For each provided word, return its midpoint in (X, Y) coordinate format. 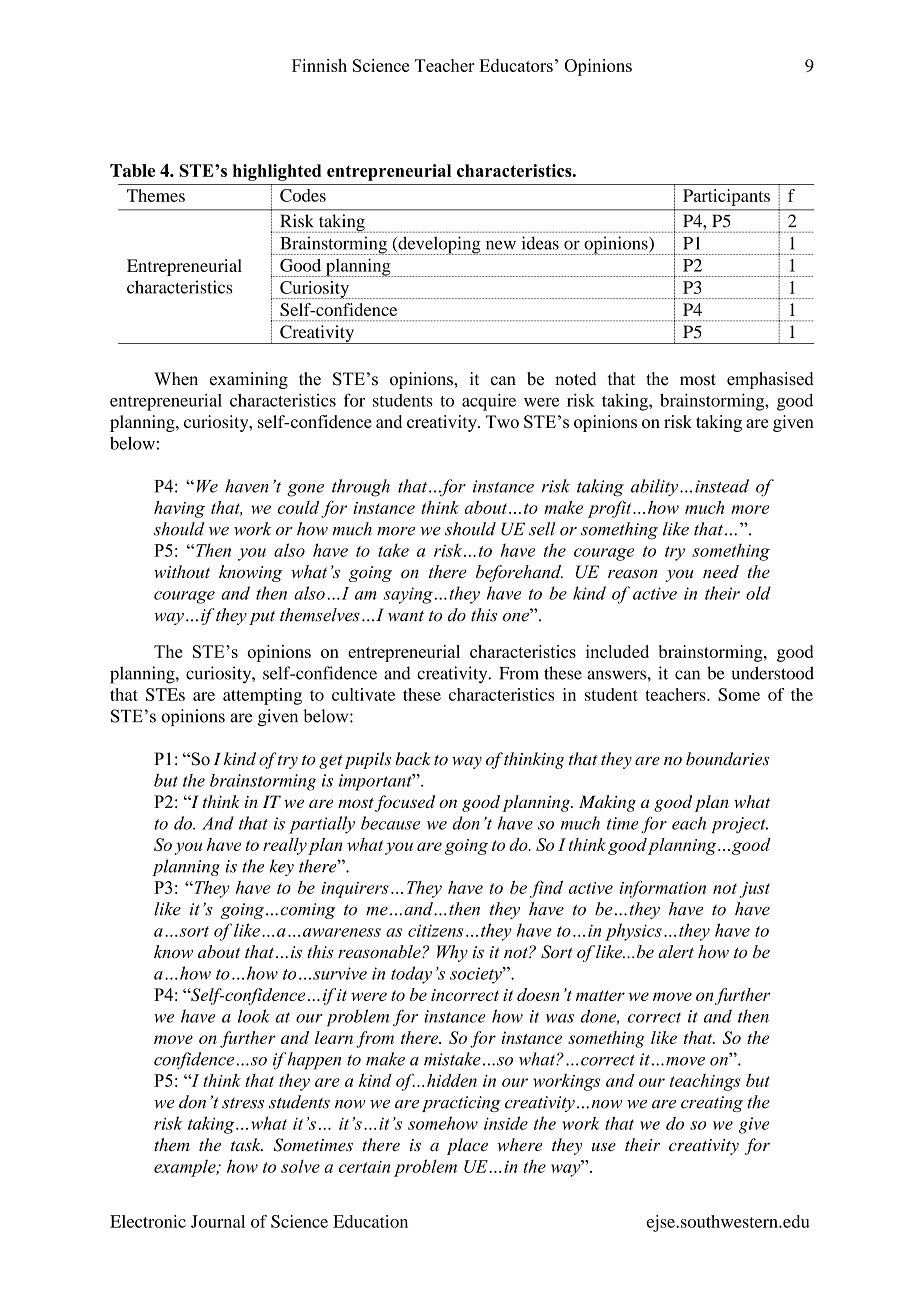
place (467, 1146)
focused (405, 803)
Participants (726, 197)
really (285, 846)
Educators (516, 65)
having (179, 509)
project (740, 825)
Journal (218, 1221)
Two (502, 421)
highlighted (277, 172)
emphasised (770, 380)
